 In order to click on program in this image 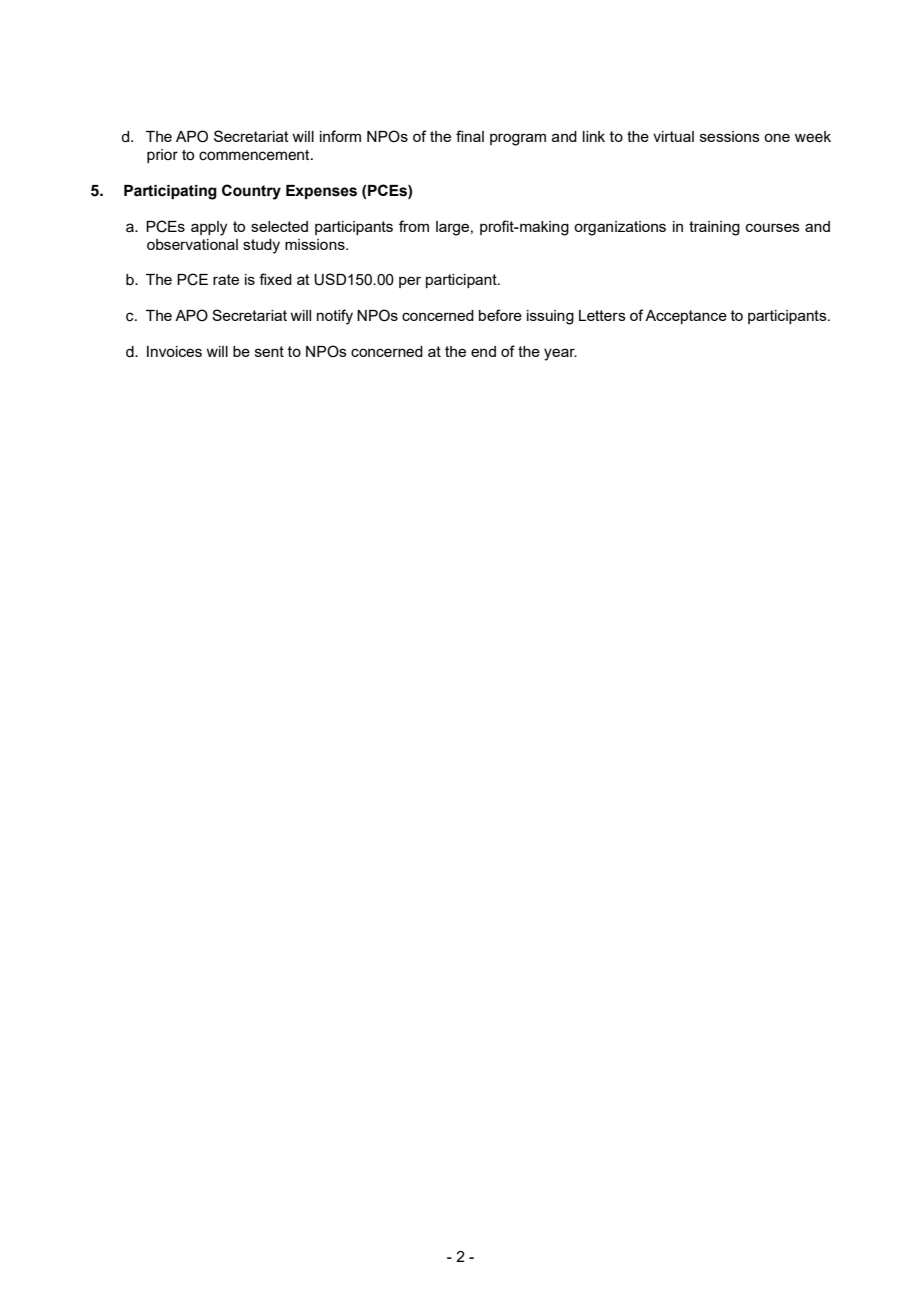, I will do `click(518, 139)`.
